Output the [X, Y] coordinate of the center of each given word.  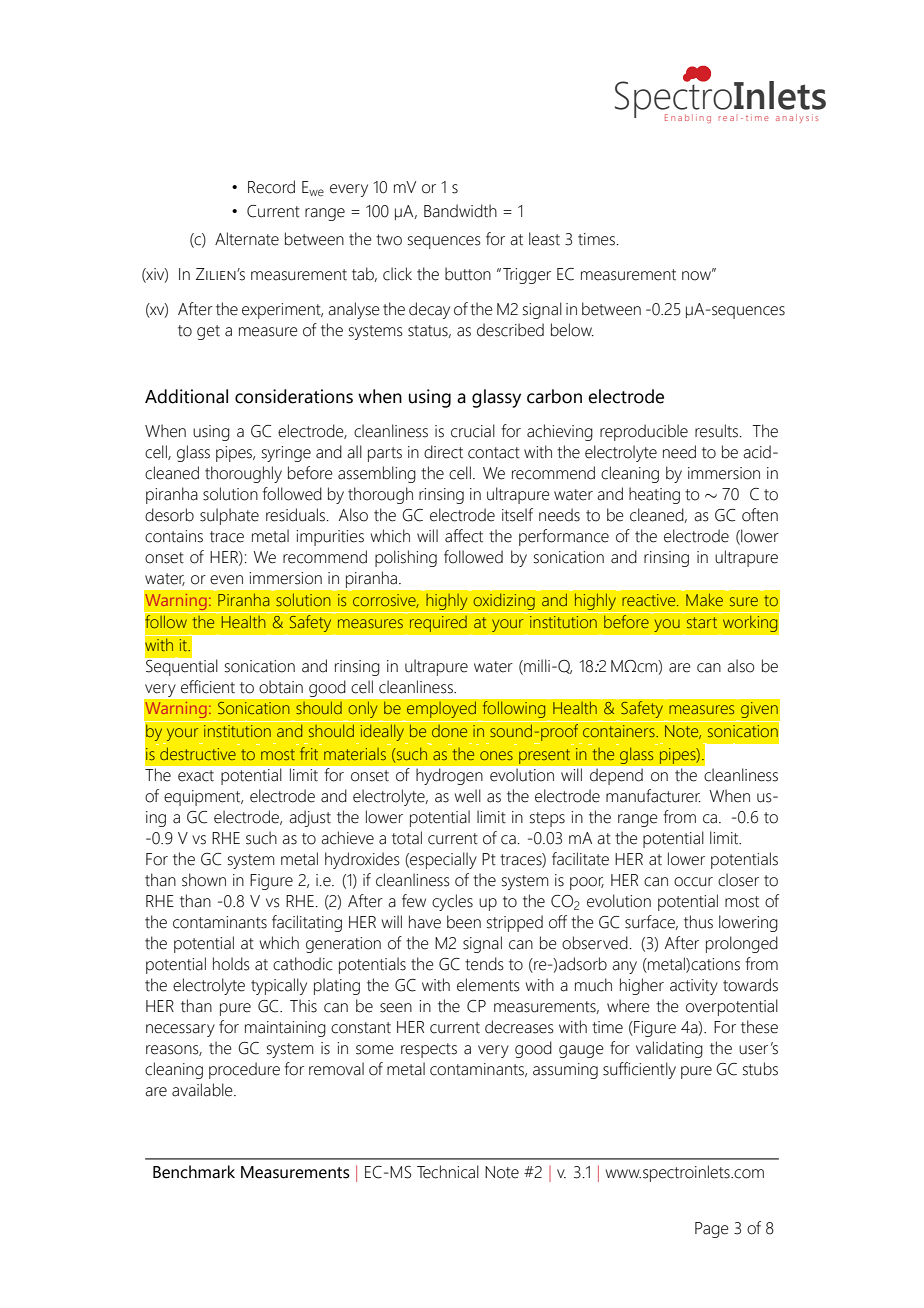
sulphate [229, 516]
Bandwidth [460, 211]
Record [271, 187]
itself [517, 515]
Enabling [688, 118]
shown [204, 880]
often [760, 515]
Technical [448, 1172]
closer [738, 880]
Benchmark [194, 1172]
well [467, 796]
